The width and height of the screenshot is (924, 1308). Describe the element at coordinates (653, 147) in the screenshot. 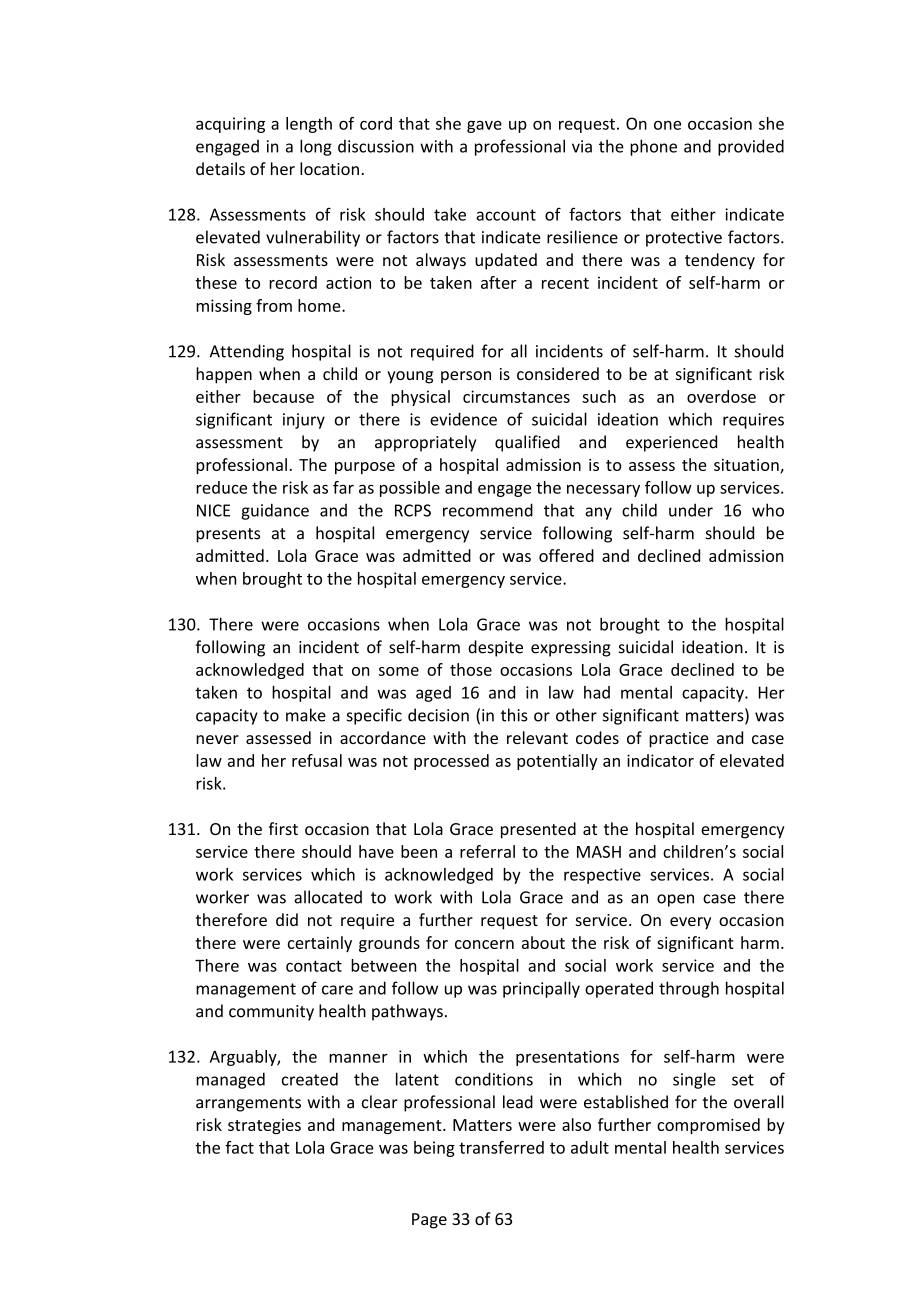

I see `phone` at that location.
